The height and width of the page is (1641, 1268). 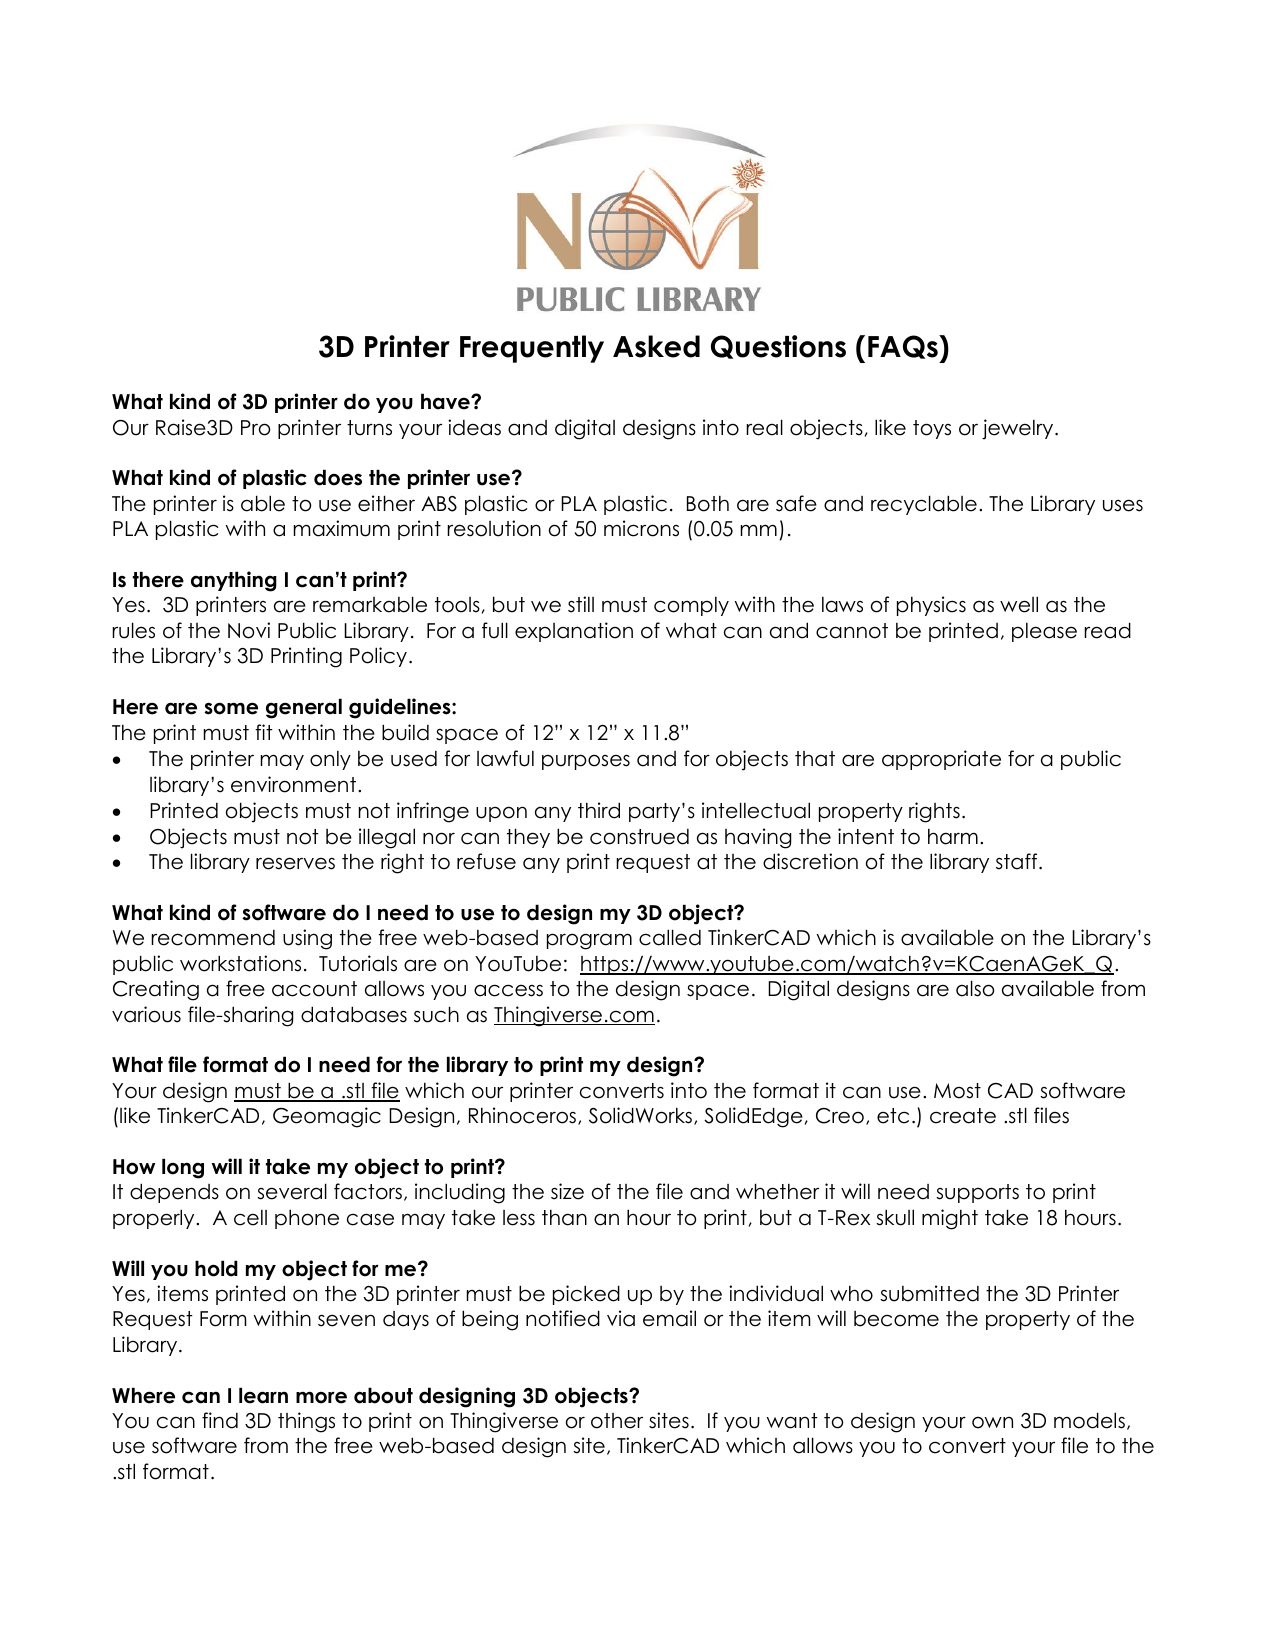 What do you see at coordinates (369, 428) in the page?
I see `turns` at bounding box center [369, 428].
